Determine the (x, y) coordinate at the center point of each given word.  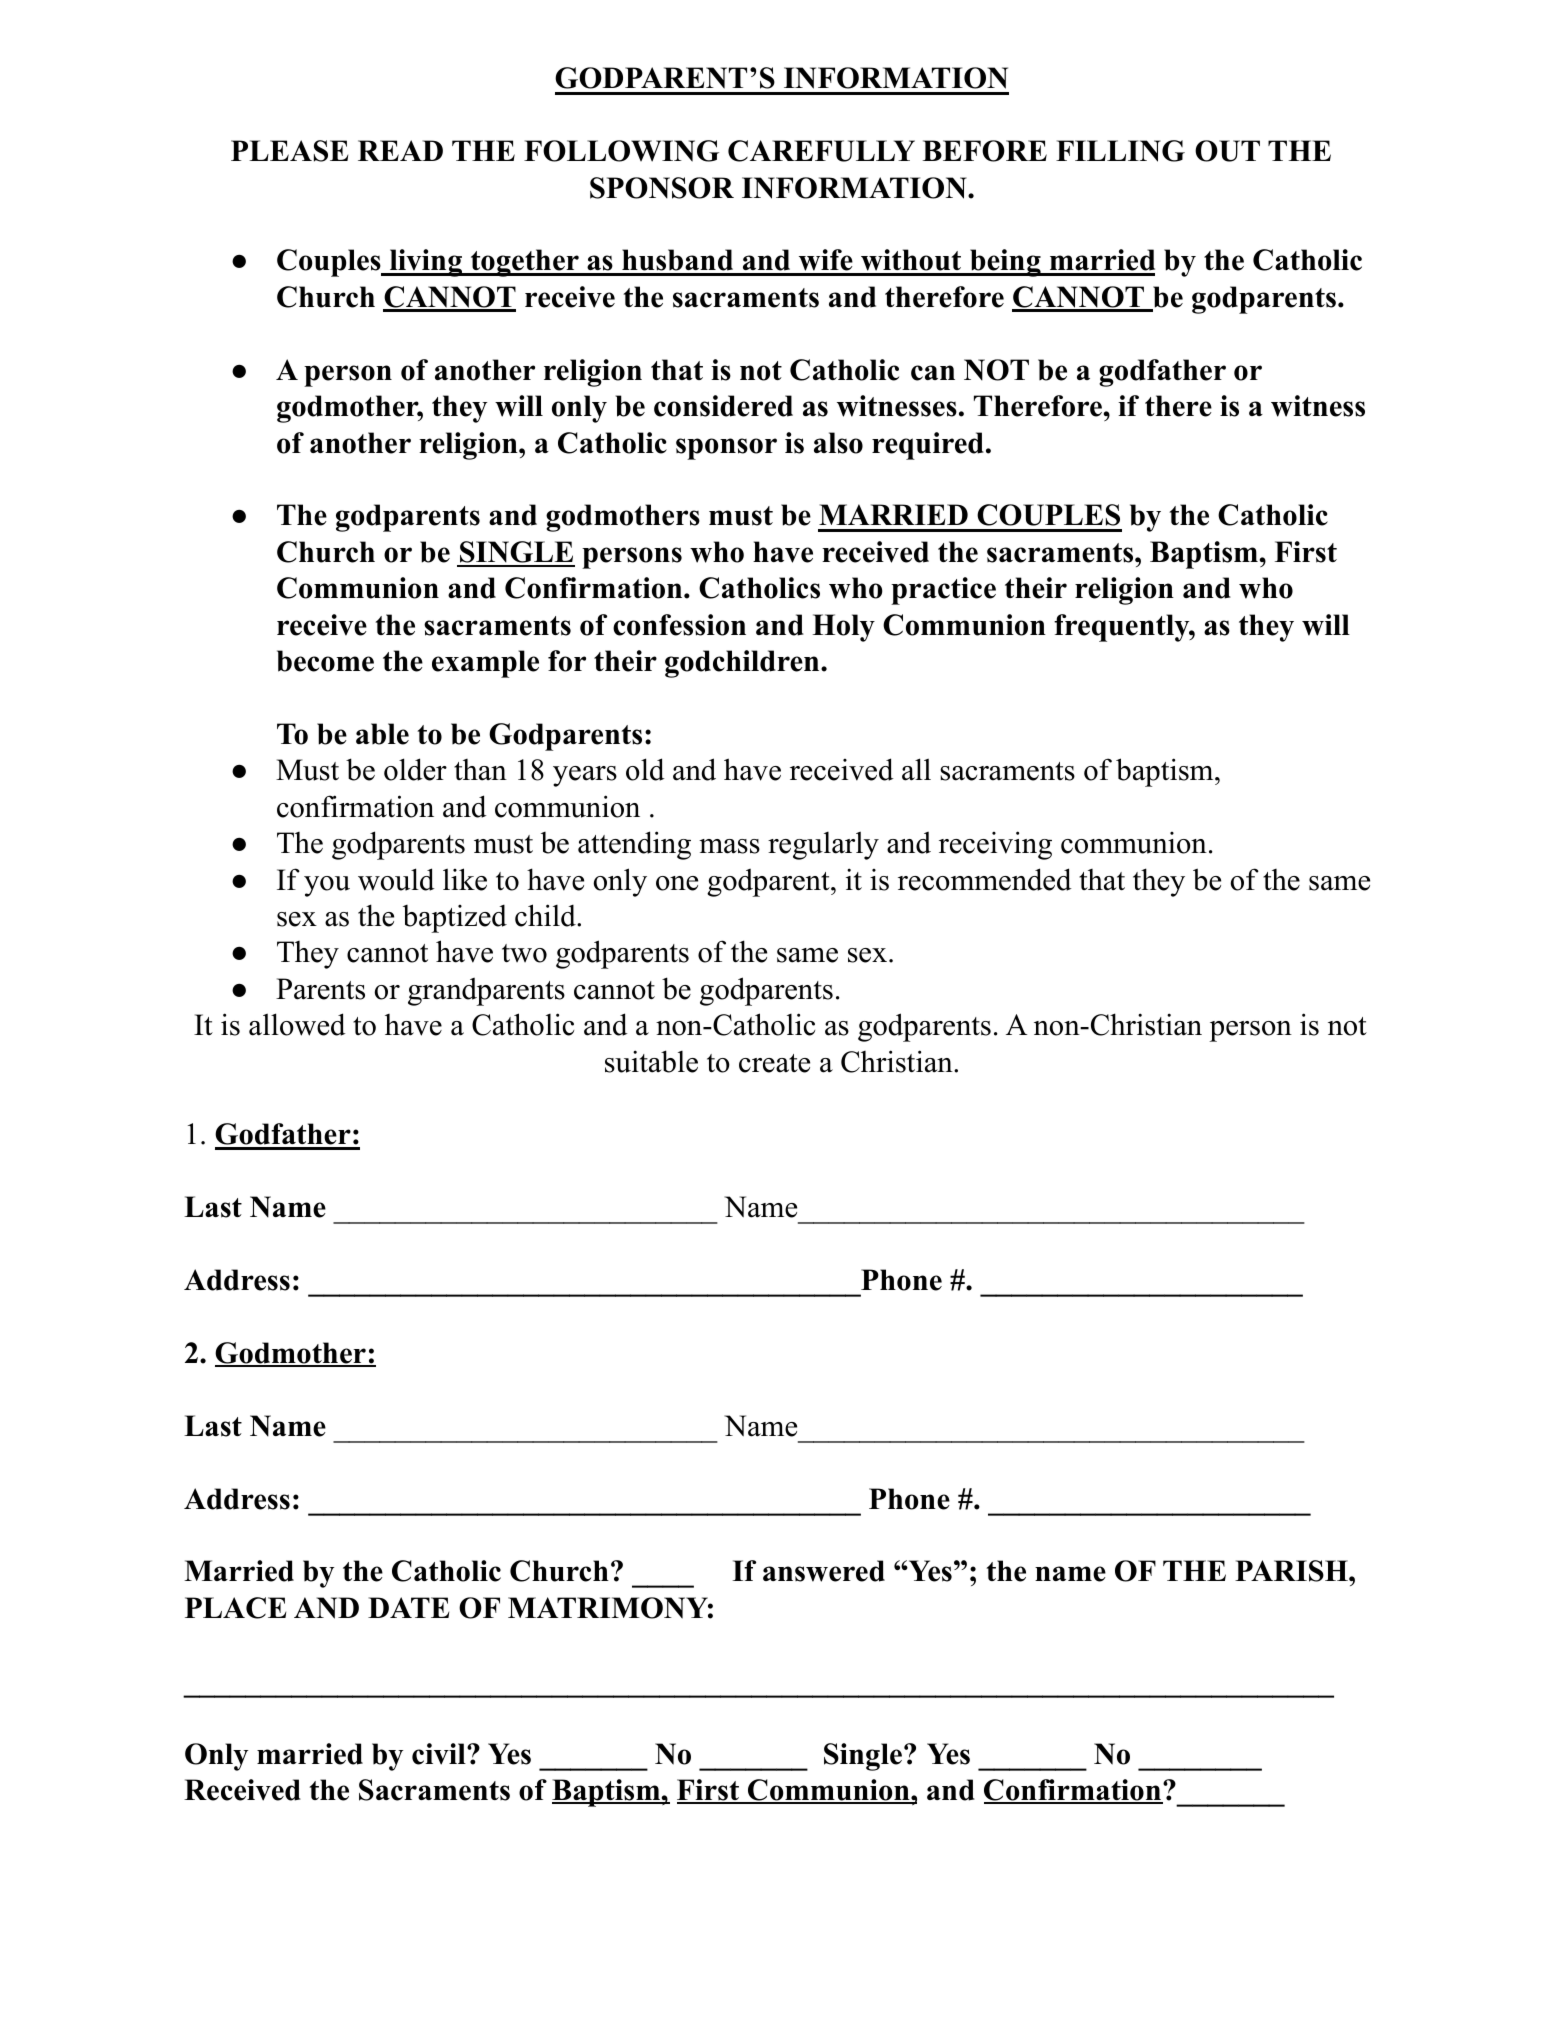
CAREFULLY (821, 151)
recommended (985, 879)
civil (440, 1754)
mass (729, 846)
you (327, 886)
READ (400, 150)
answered (824, 1571)
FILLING (1120, 151)
